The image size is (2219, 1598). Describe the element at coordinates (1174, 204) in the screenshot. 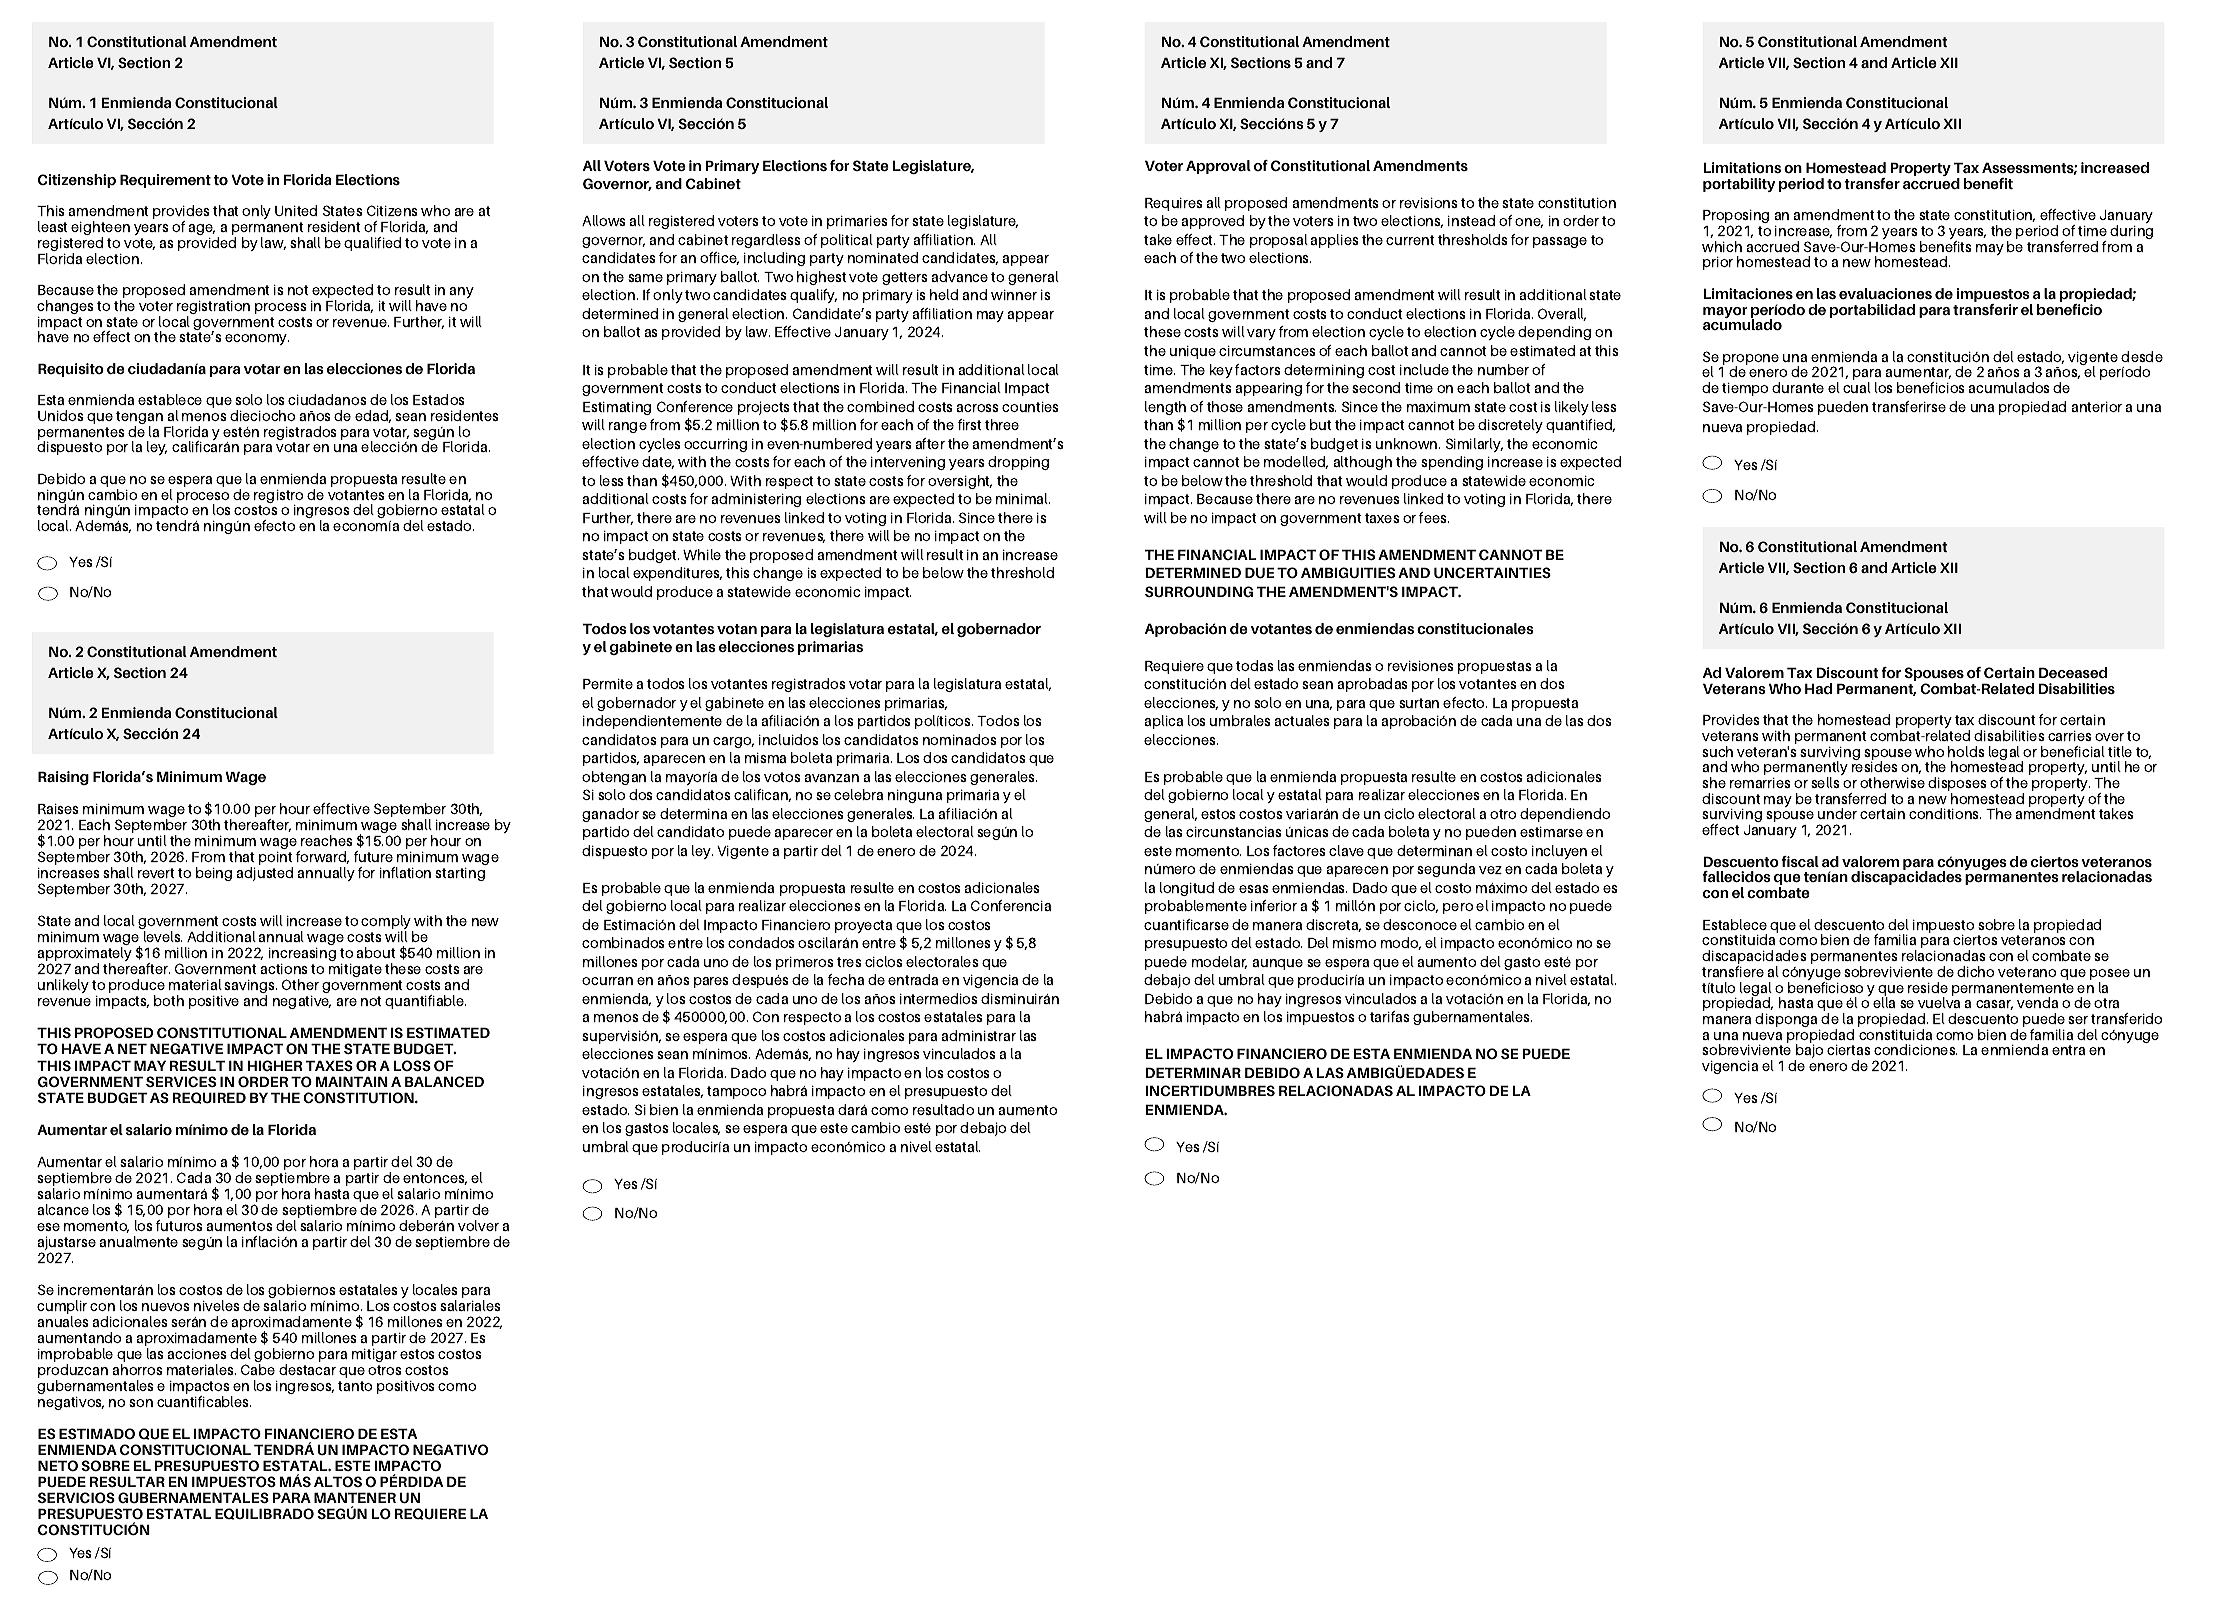

I see `Requires` at that location.
